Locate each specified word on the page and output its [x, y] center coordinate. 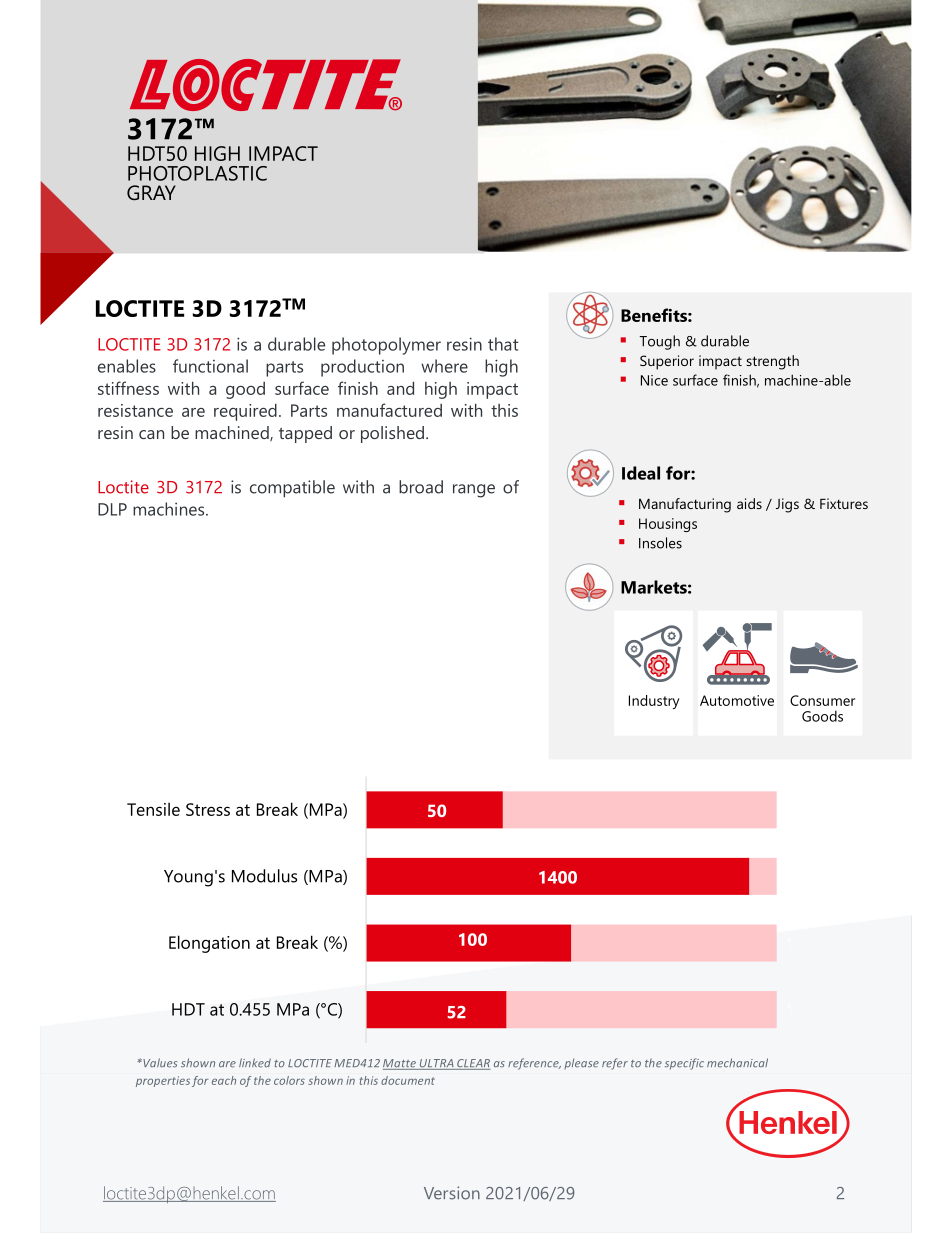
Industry [654, 702]
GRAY [151, 192]
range [474, 491]
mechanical [737, 1063]
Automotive [737, 700]
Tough [660, 342]
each [224, 1080]
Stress [208, 809]
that [503, 344]
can [151, 434]
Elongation [209, 944]
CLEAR [473, 1064]
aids [749, 503]
